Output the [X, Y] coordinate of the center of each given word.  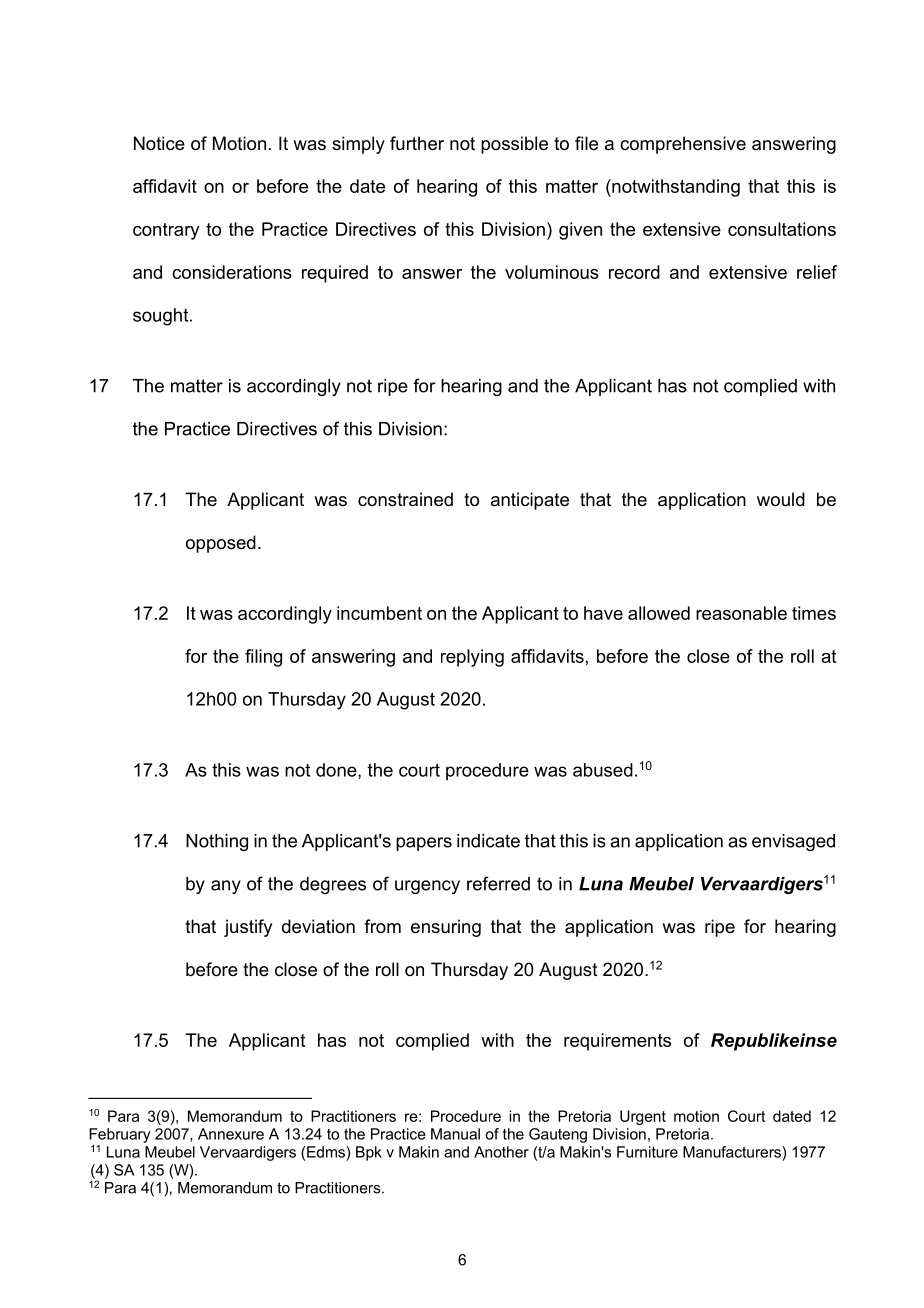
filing [263, 658]
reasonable [741, 613]
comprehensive [683, 145]
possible [514, 145]
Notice [159, 143]
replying [472, 658]
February [120, 1135]
